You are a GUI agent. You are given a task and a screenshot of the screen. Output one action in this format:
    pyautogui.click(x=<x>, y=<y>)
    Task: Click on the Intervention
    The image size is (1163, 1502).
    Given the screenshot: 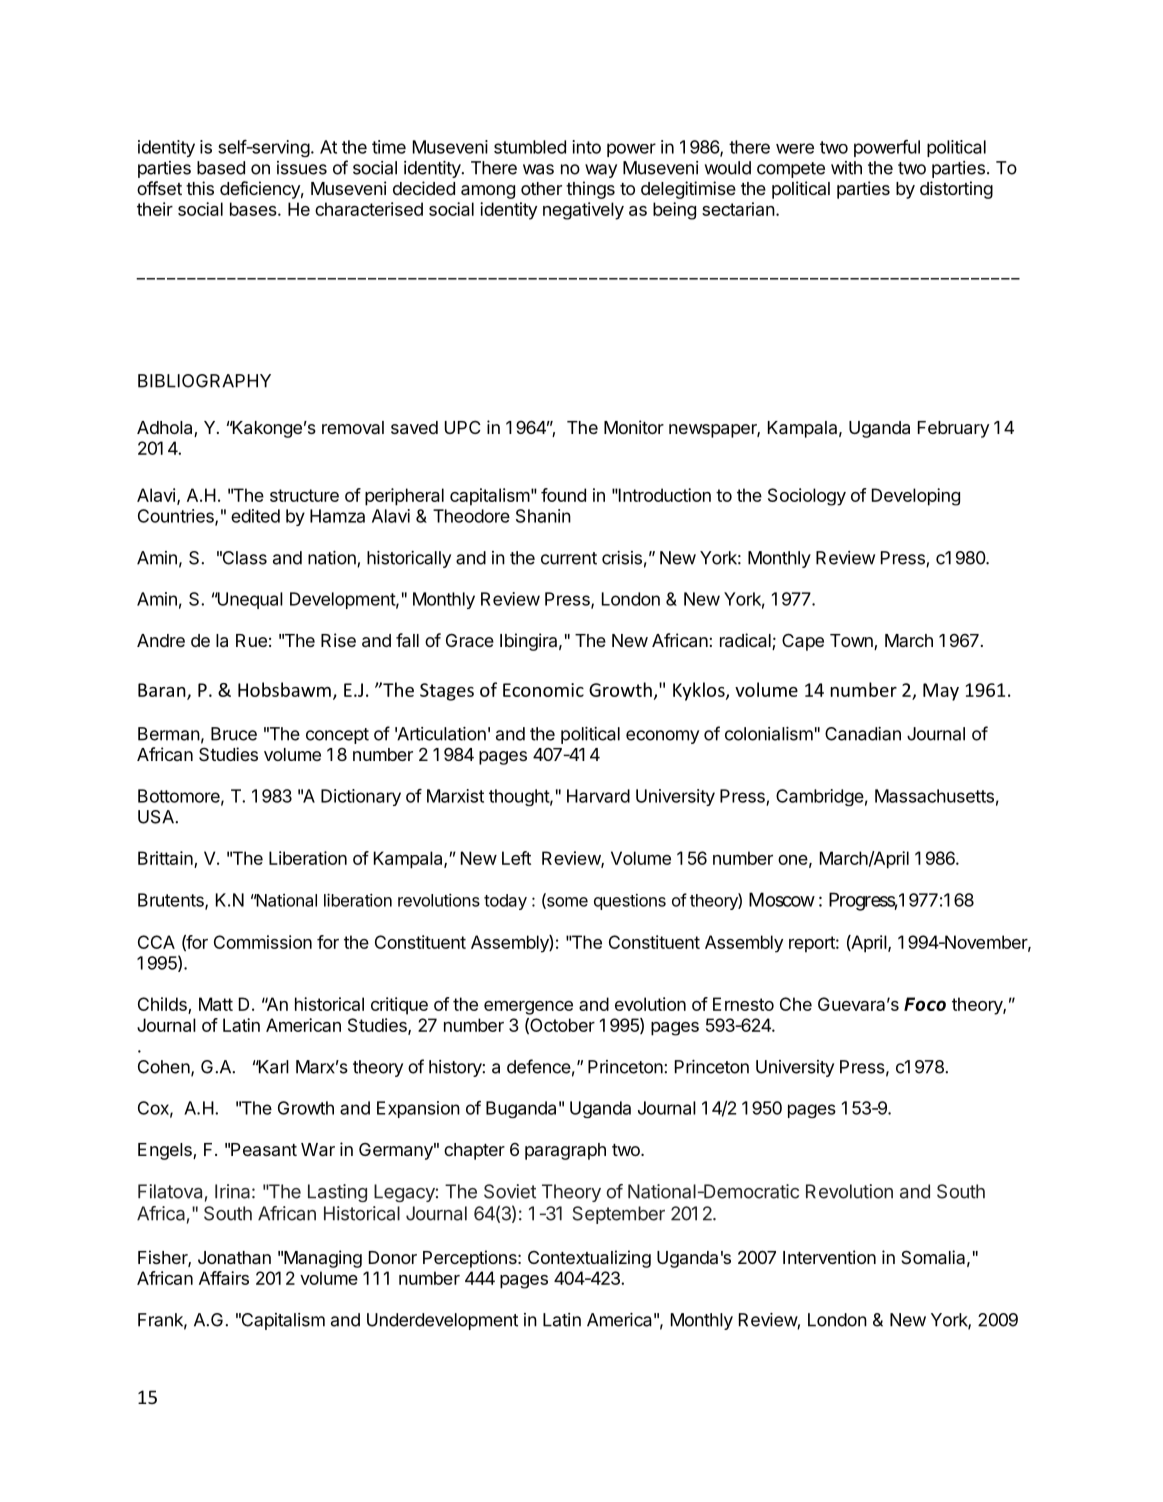 What is the action you would take?
    pyautogui.click(x=829, y=1257)
